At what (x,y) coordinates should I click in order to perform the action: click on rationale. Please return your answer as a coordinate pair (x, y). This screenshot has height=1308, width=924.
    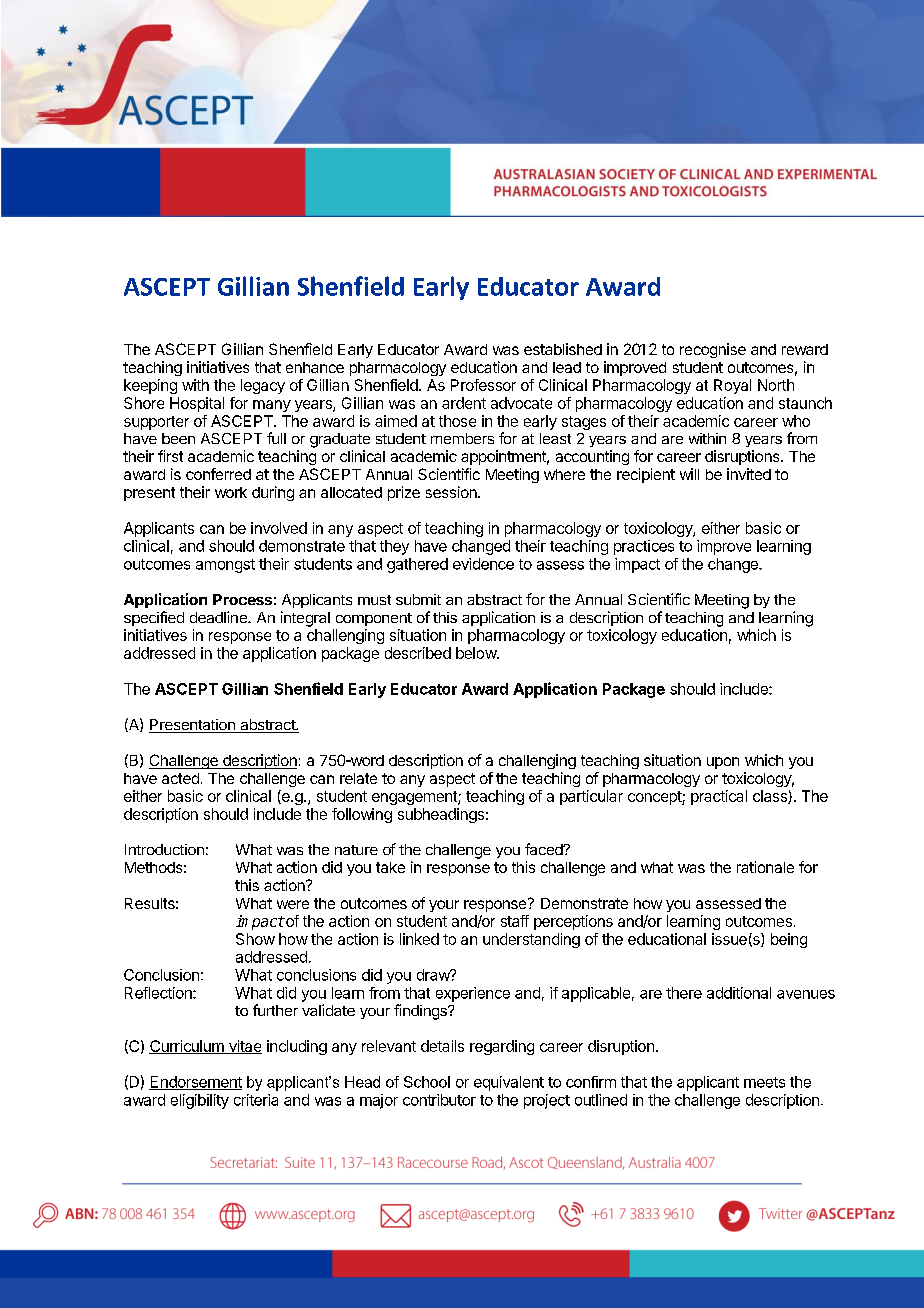
    Looking at the image, I should click on (765, 867).
